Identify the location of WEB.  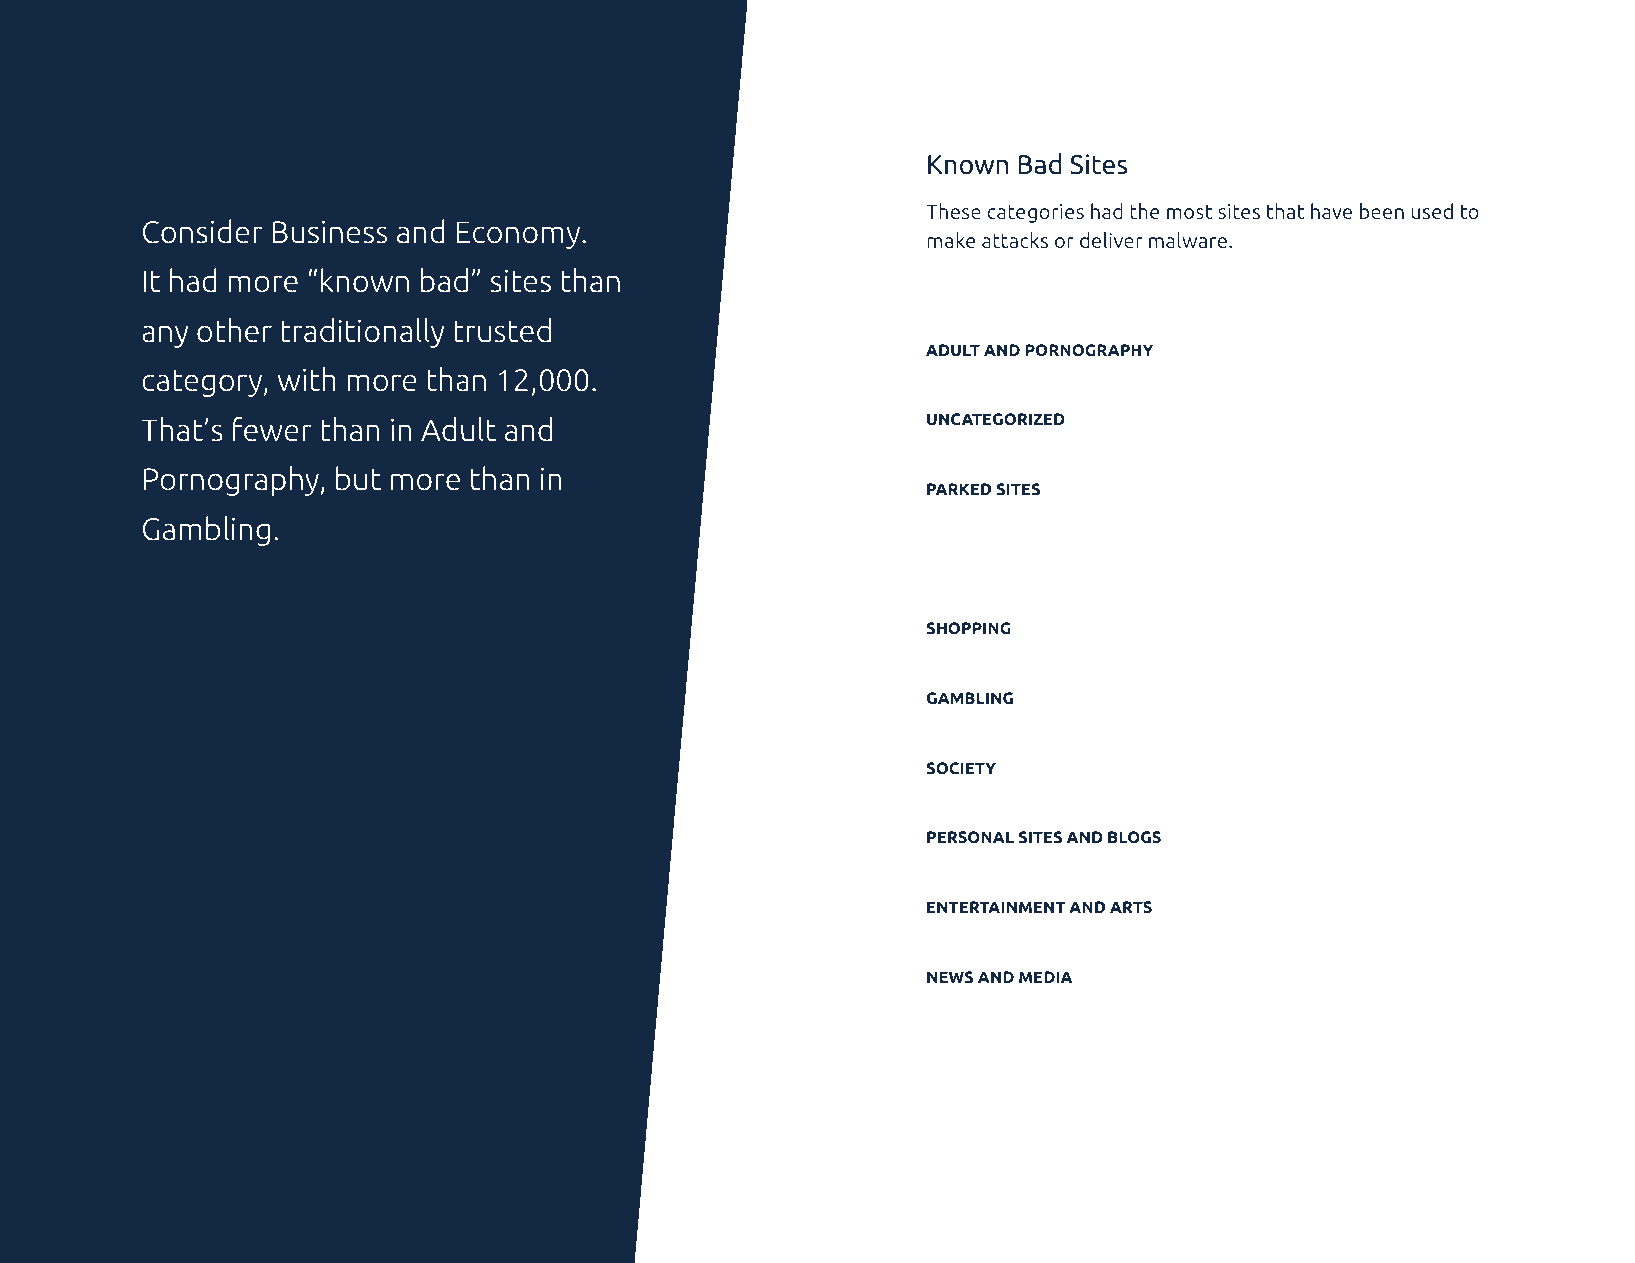
(311, 1169).
